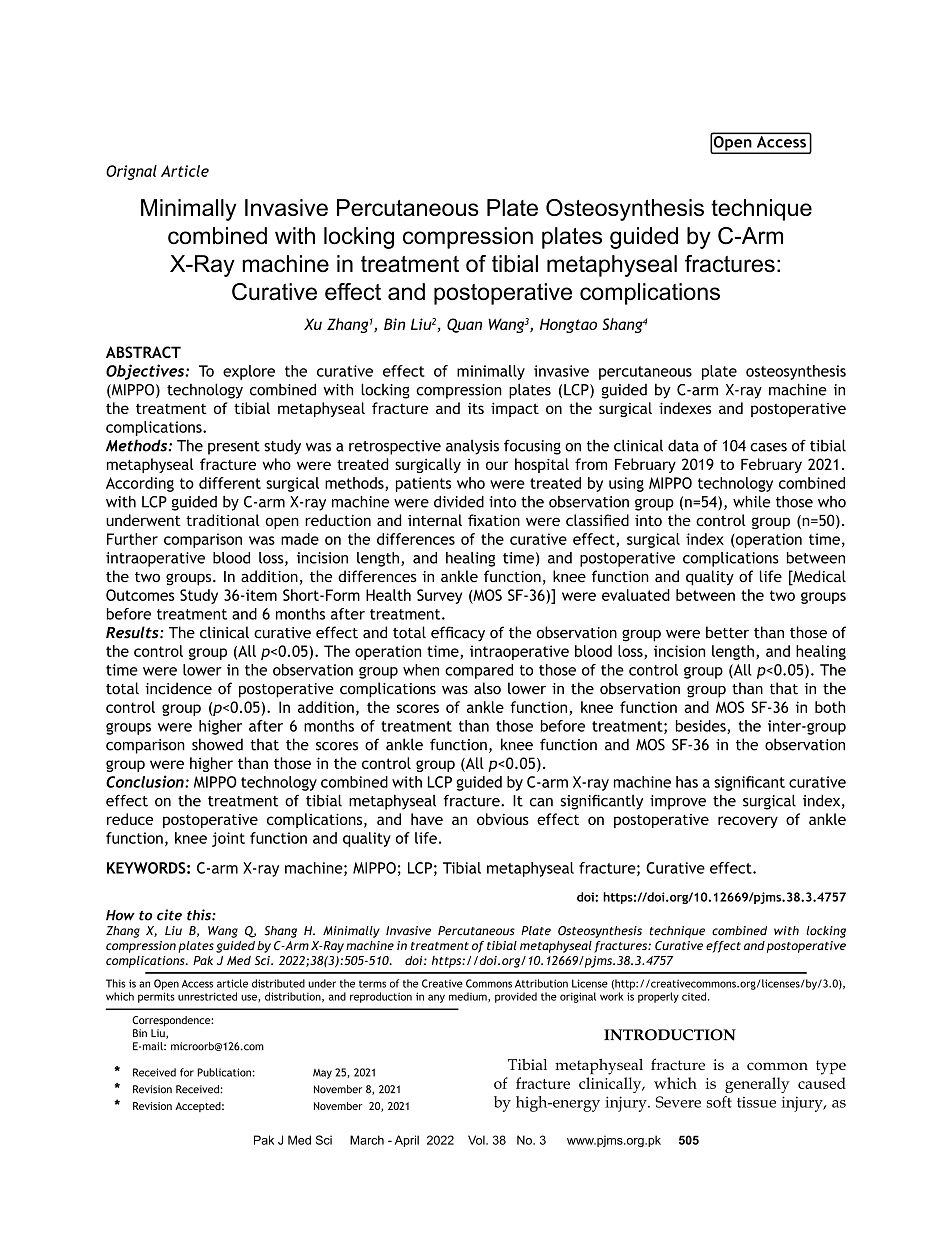  I want to click on cases, so click(768, 447).
